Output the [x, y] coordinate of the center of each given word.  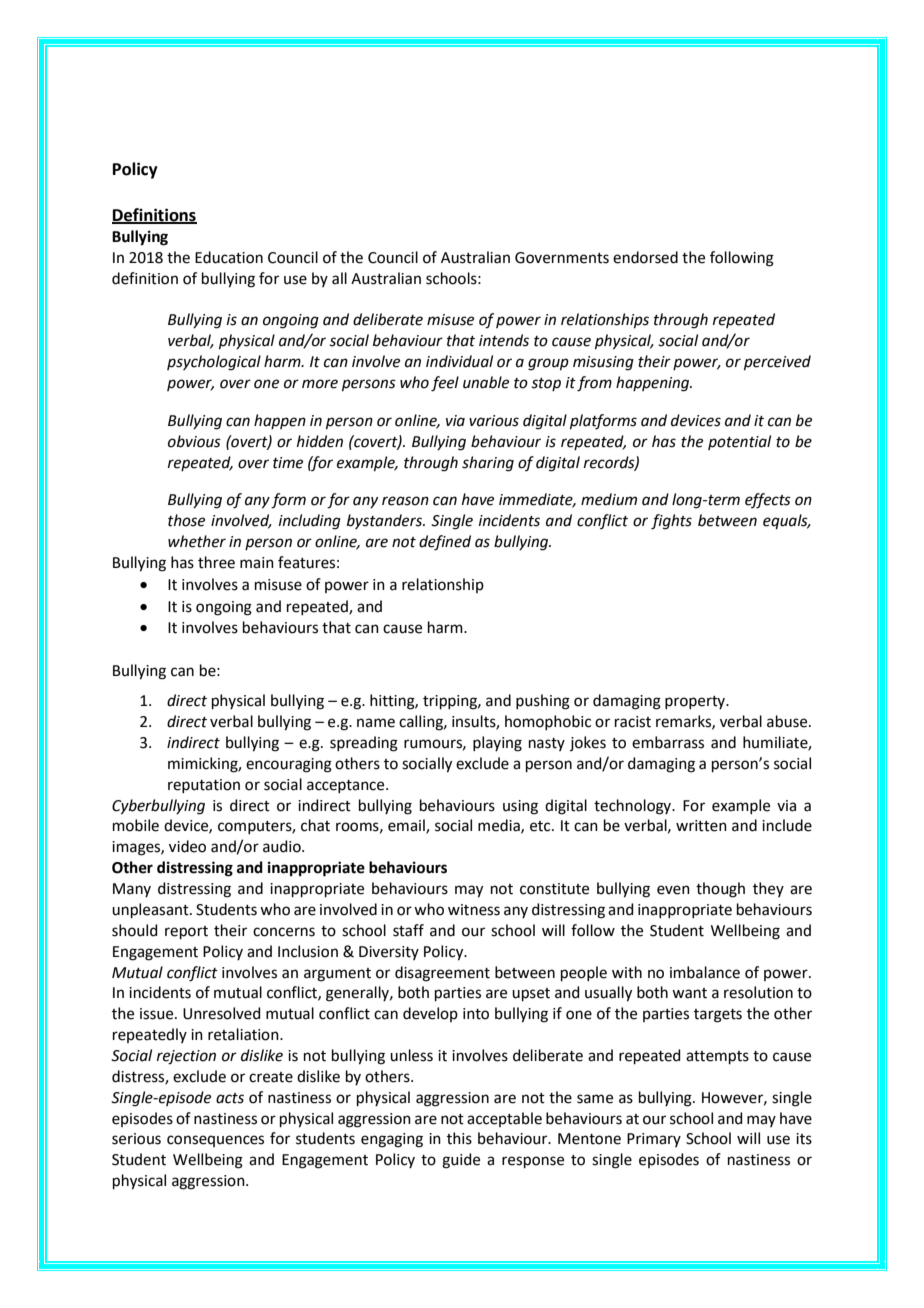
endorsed [645, 257]
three [216, 562]
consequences [215, 1141]
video [187, 846]
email [407, 826]
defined [445, 543]
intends [504, 340]
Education [229, 257]
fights [671, 522]
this [459, 1138]
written [701, 826]
